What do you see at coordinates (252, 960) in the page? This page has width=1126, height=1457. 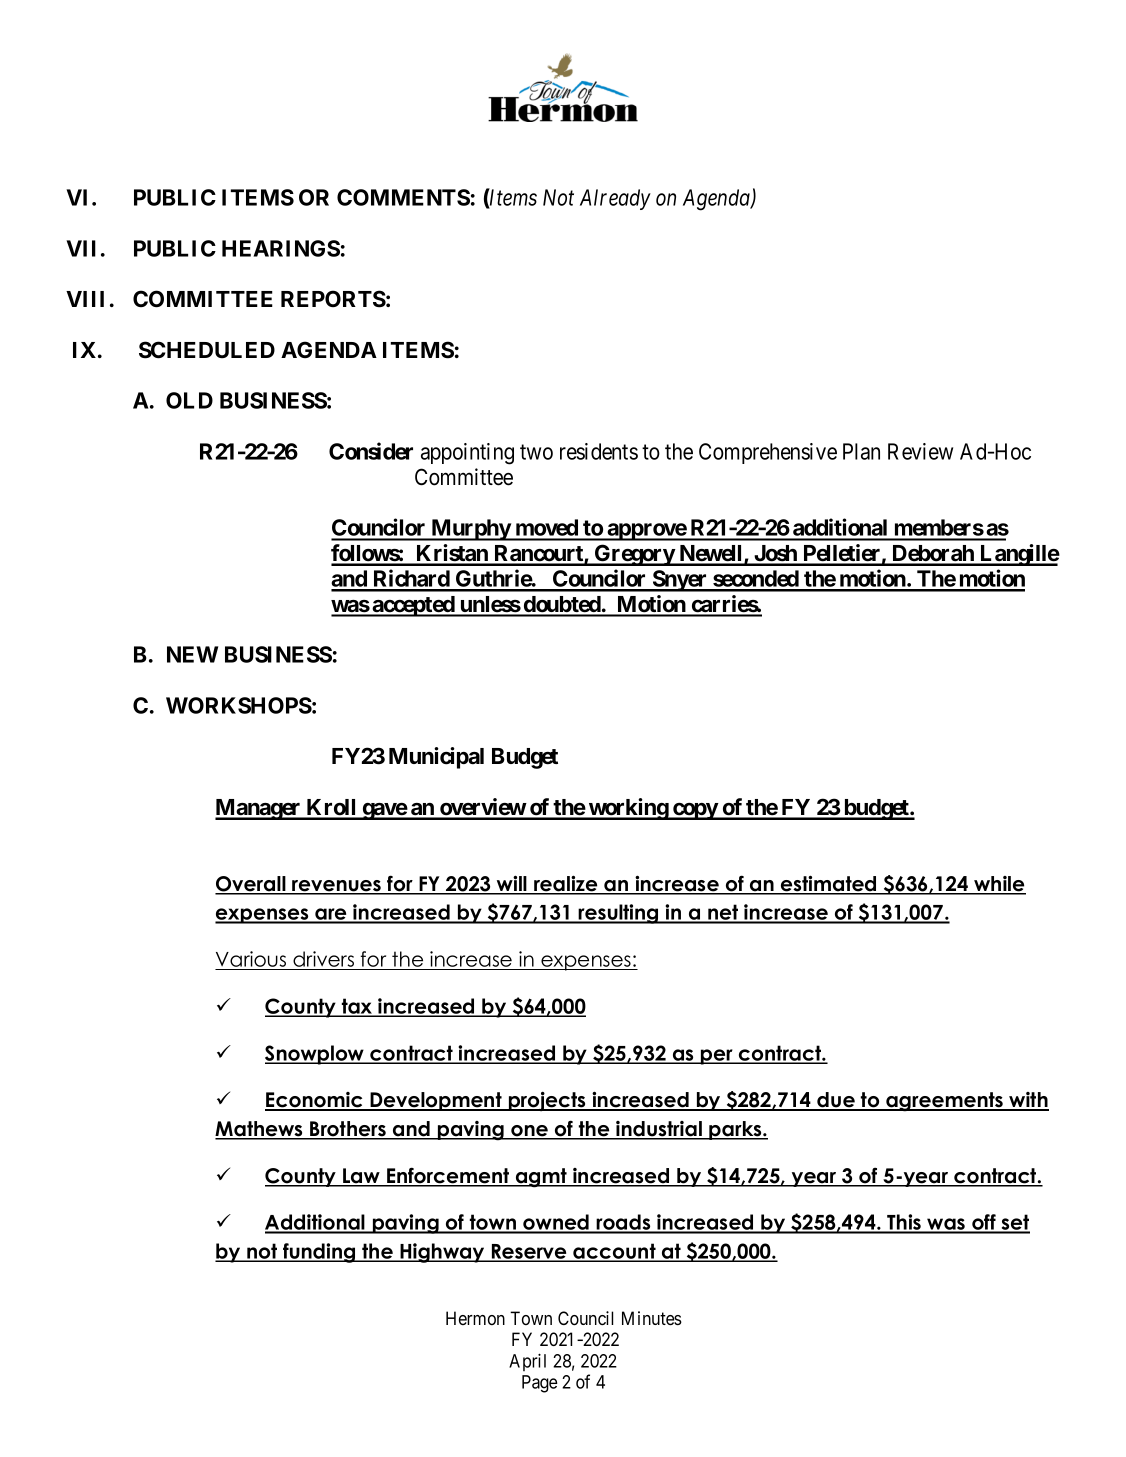 I see `Various` at bounding box center [252, 960].
